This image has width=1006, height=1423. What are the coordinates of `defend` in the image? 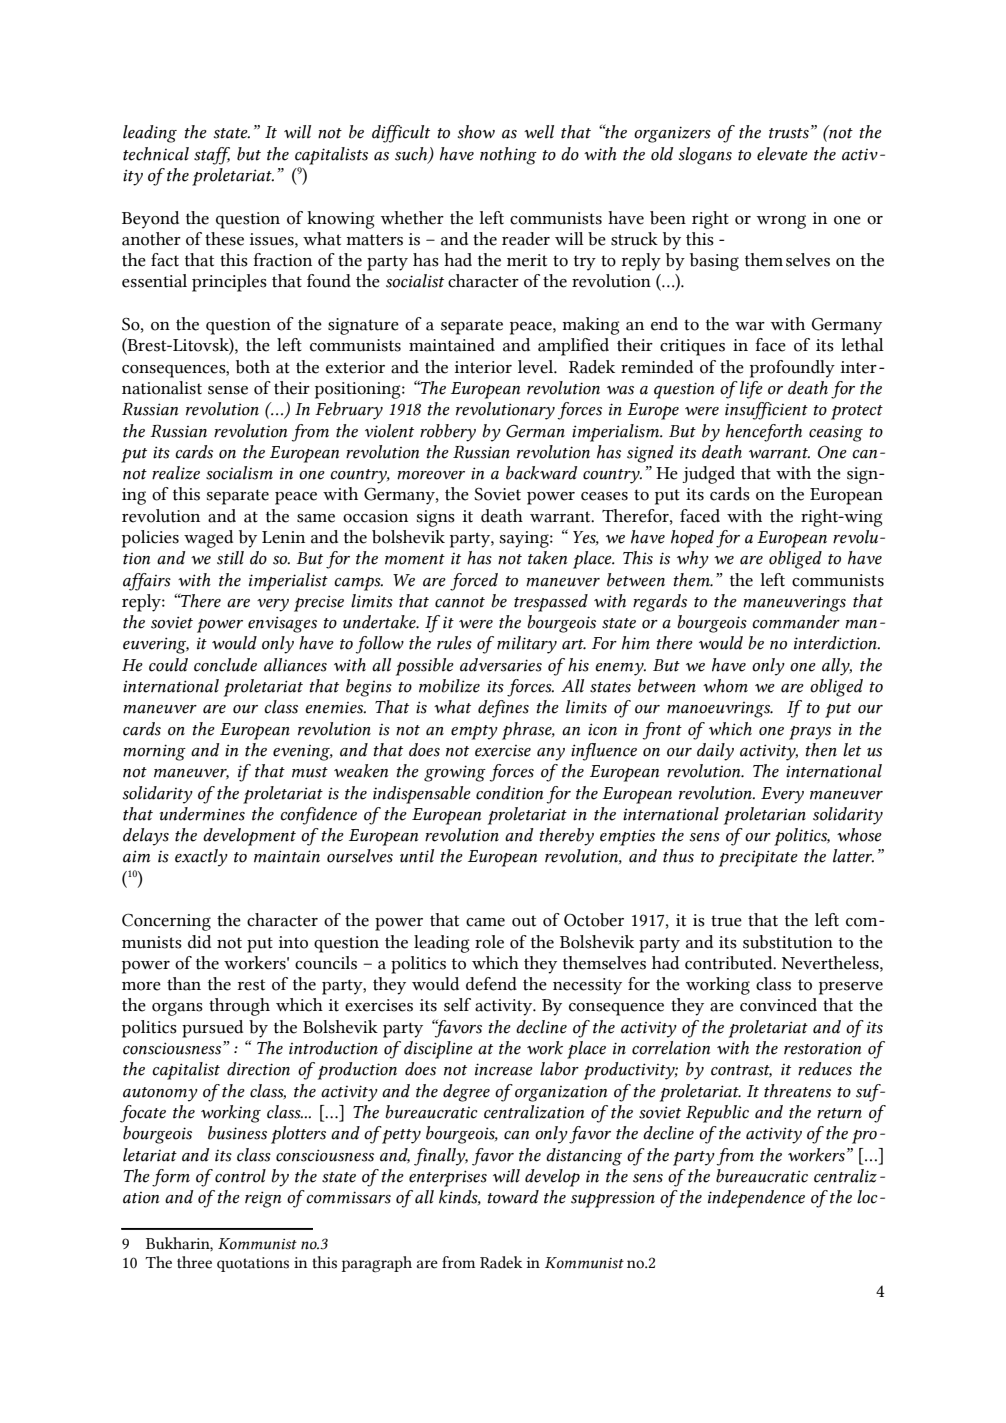 It's located at (491, 984).
